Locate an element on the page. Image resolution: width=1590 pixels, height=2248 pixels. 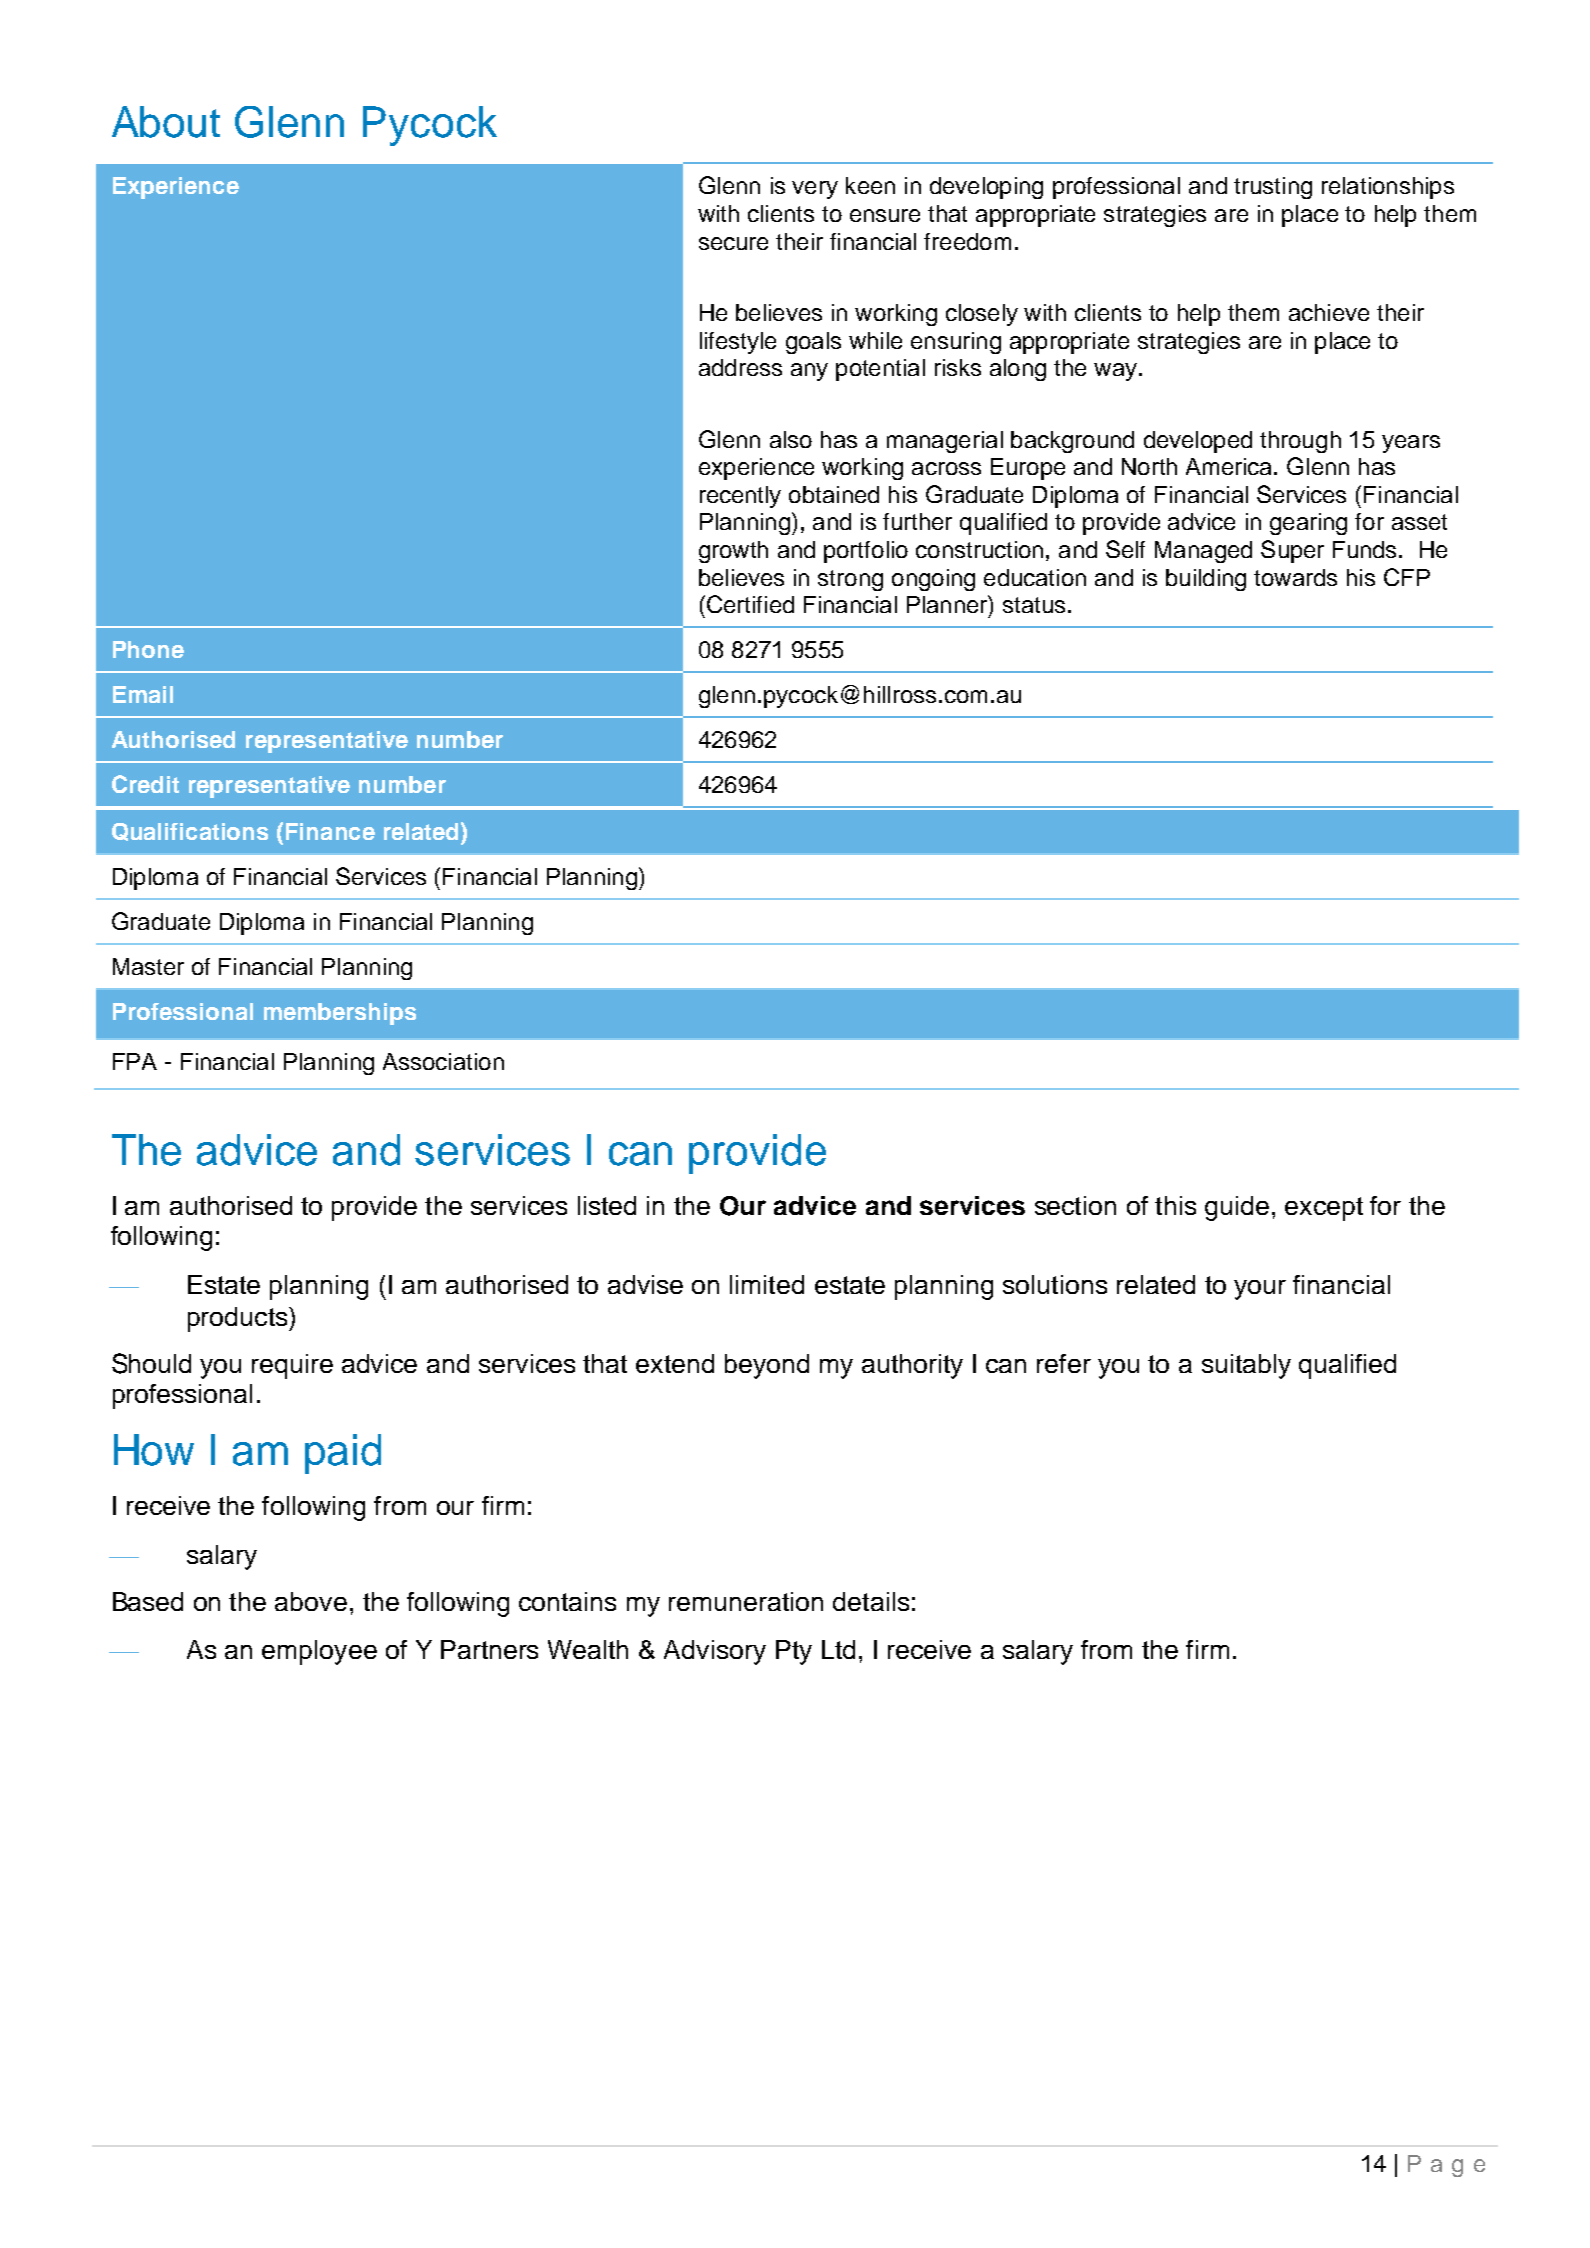
Phone is located at coordinates (148, 649).
